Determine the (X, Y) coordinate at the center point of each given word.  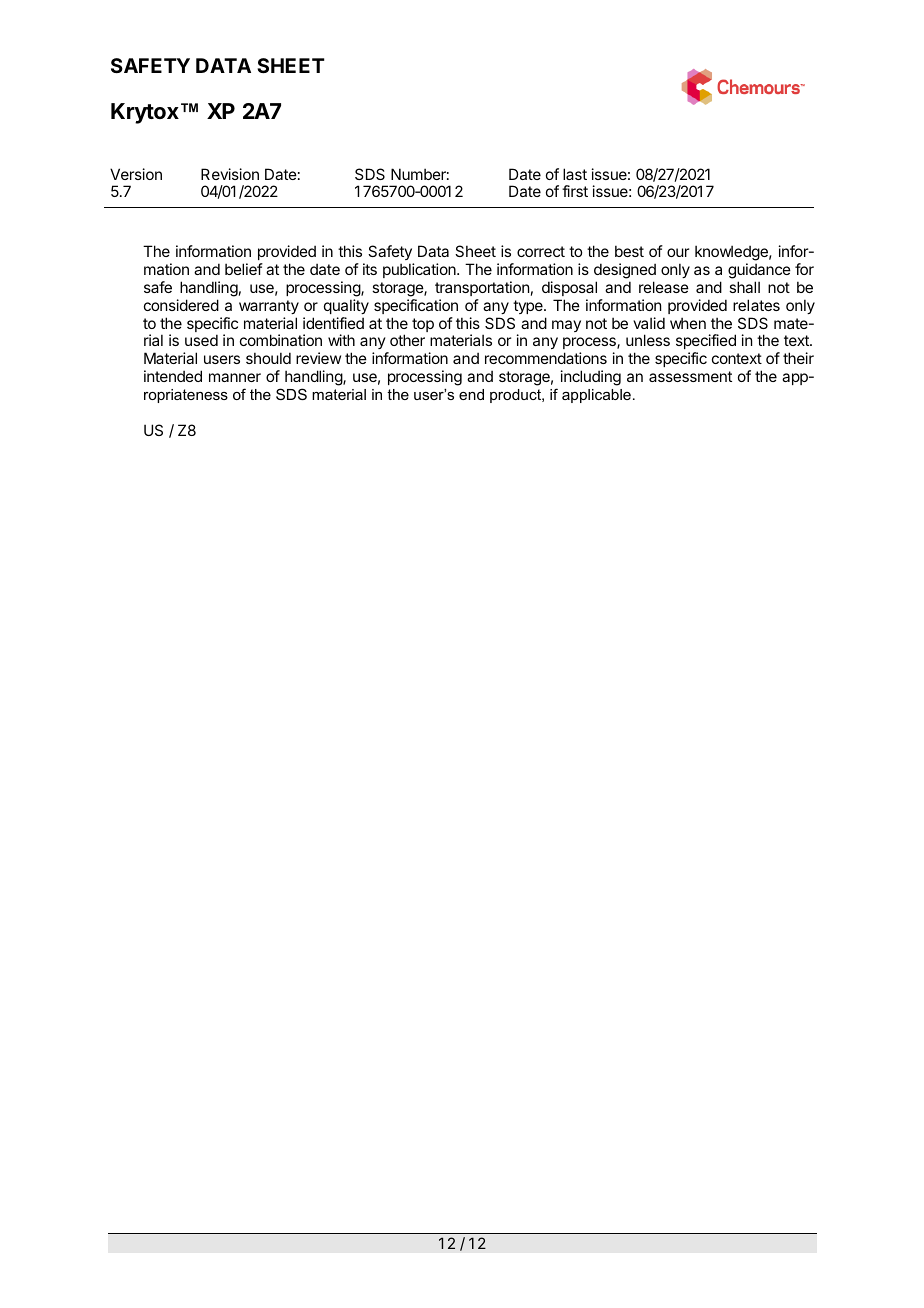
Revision (230, 174)
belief (244, 269)
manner (235, 377)
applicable (596, 396)
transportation (482, 288)
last (575, 174)
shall (744, 287)
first (575, 191)
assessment (690, 376)
